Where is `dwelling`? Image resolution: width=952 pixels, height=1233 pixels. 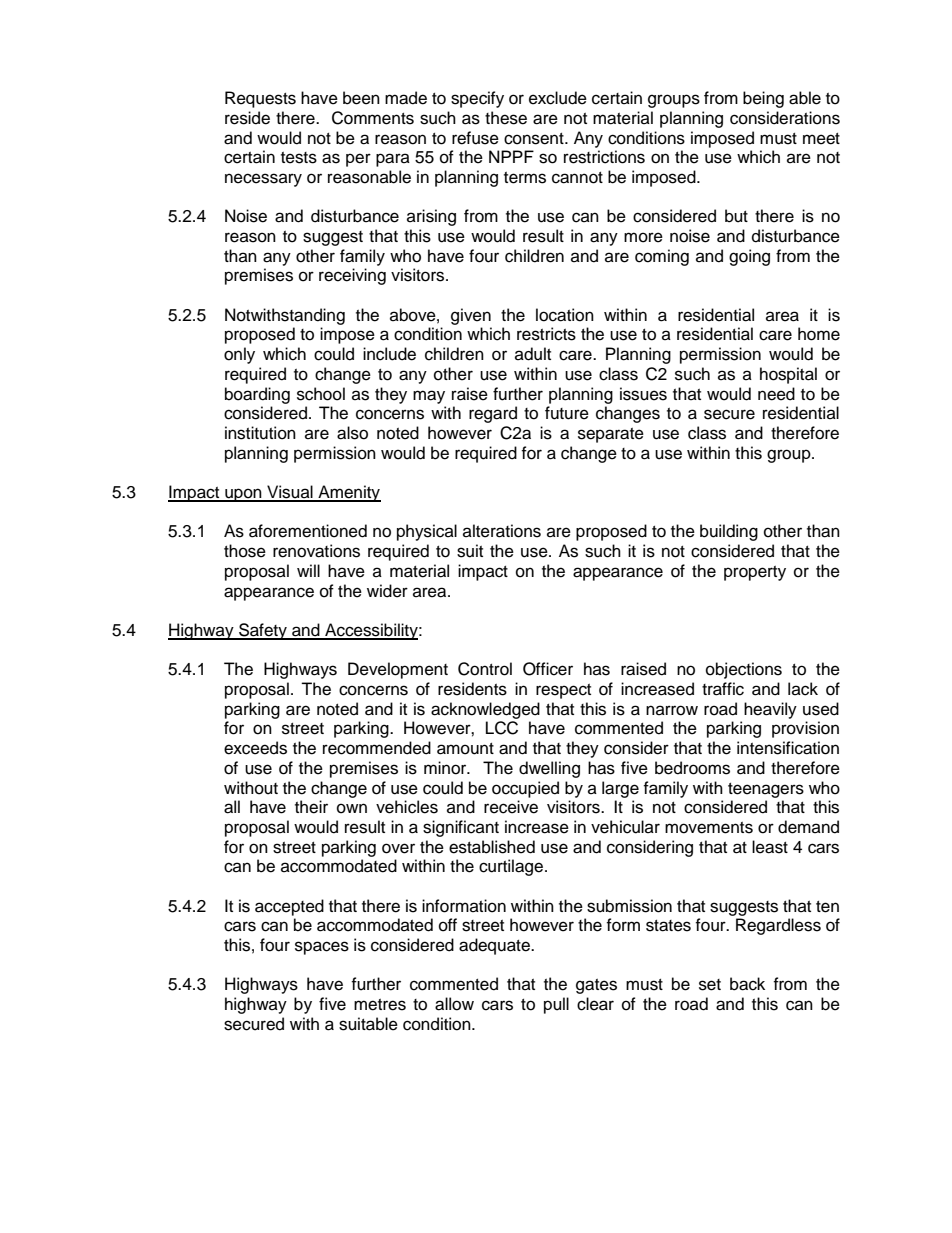
dwelling is located at coordinates (549, 769).
